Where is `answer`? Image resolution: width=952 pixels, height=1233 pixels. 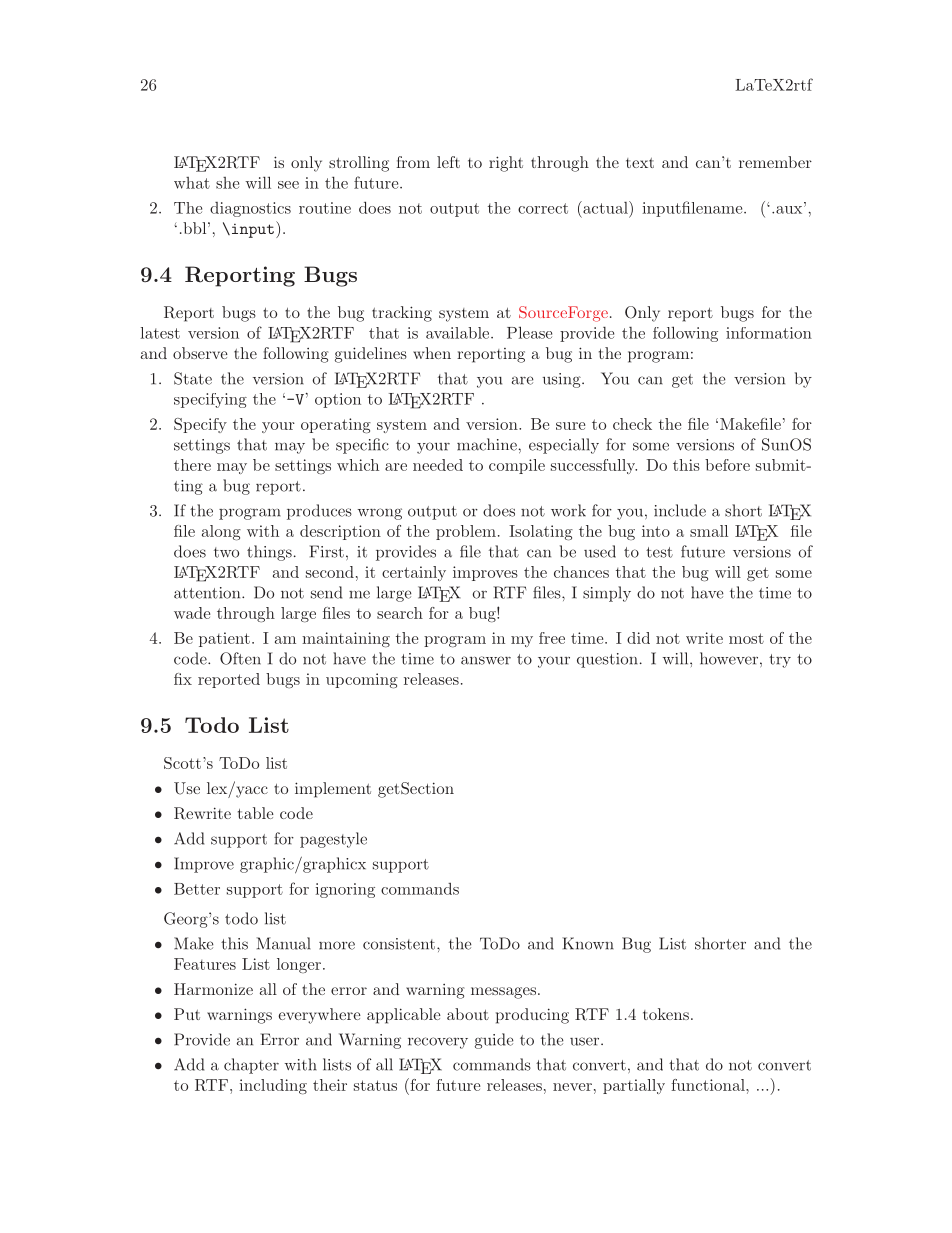 answer is located at coordinates (486, 660).
